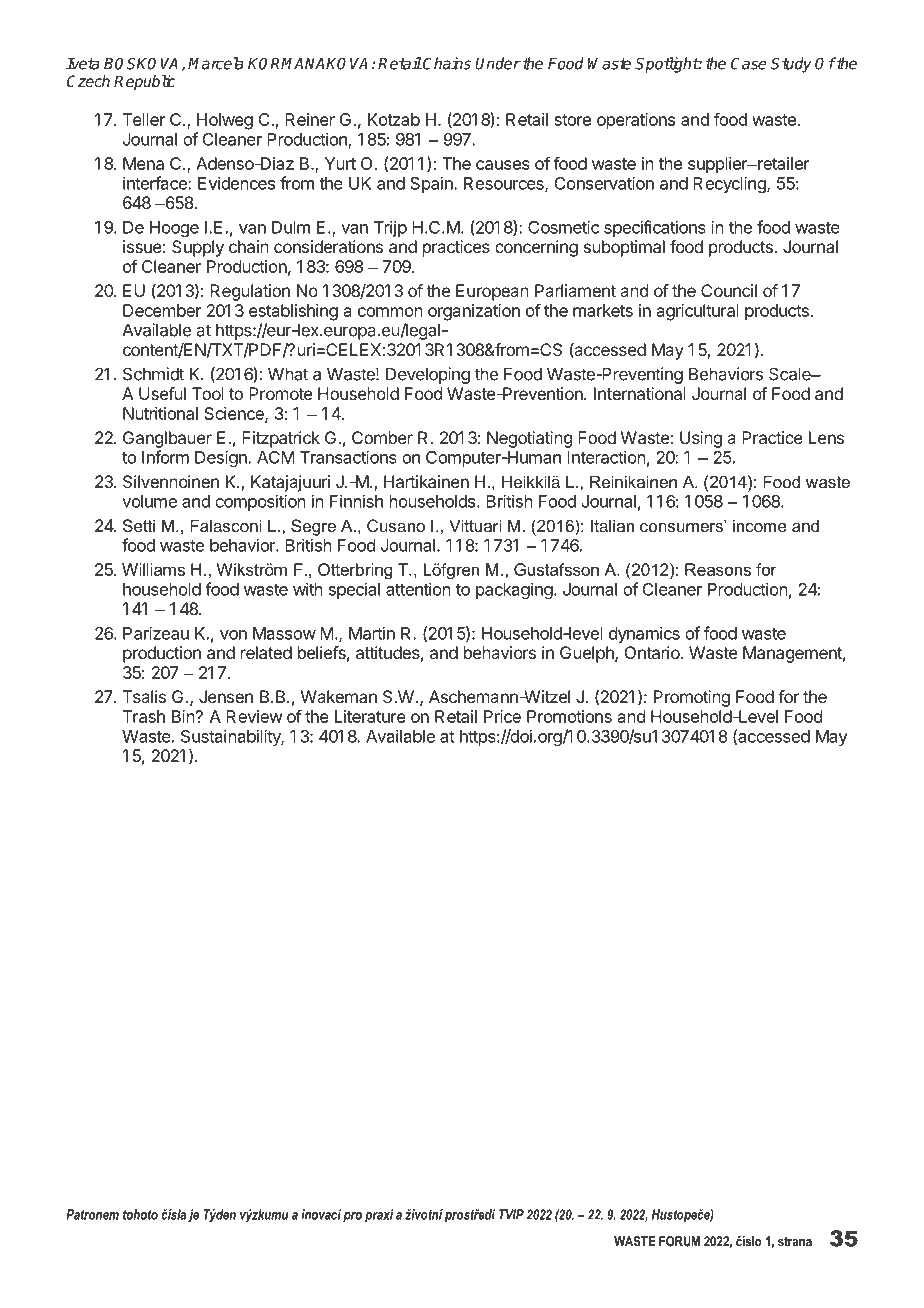 The image size is (924, 1308). I want to click on Trash, so click(144, 716).
